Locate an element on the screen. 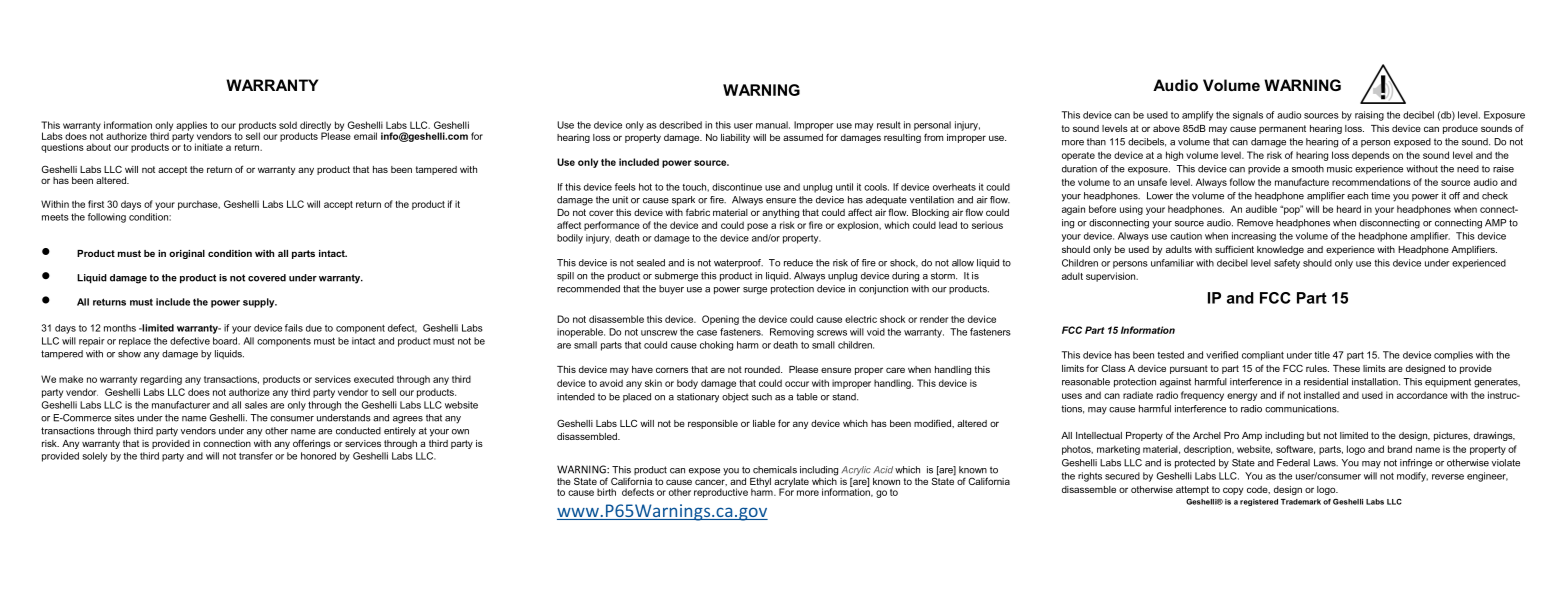 The image size is (1568, 605). supply is located at coordinates (260, 303).
